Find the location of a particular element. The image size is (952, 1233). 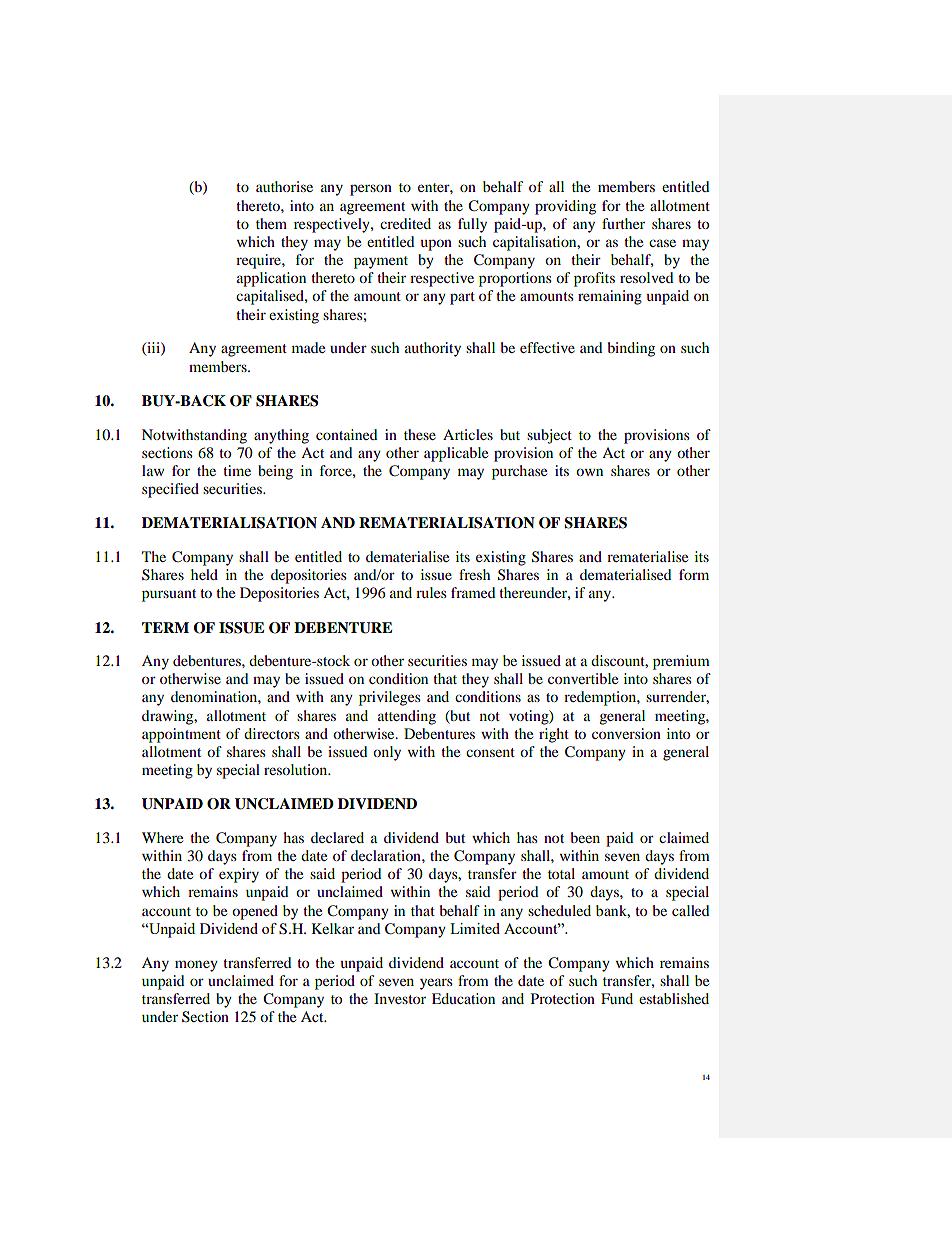

rules is located at coordinates (431, 592).
